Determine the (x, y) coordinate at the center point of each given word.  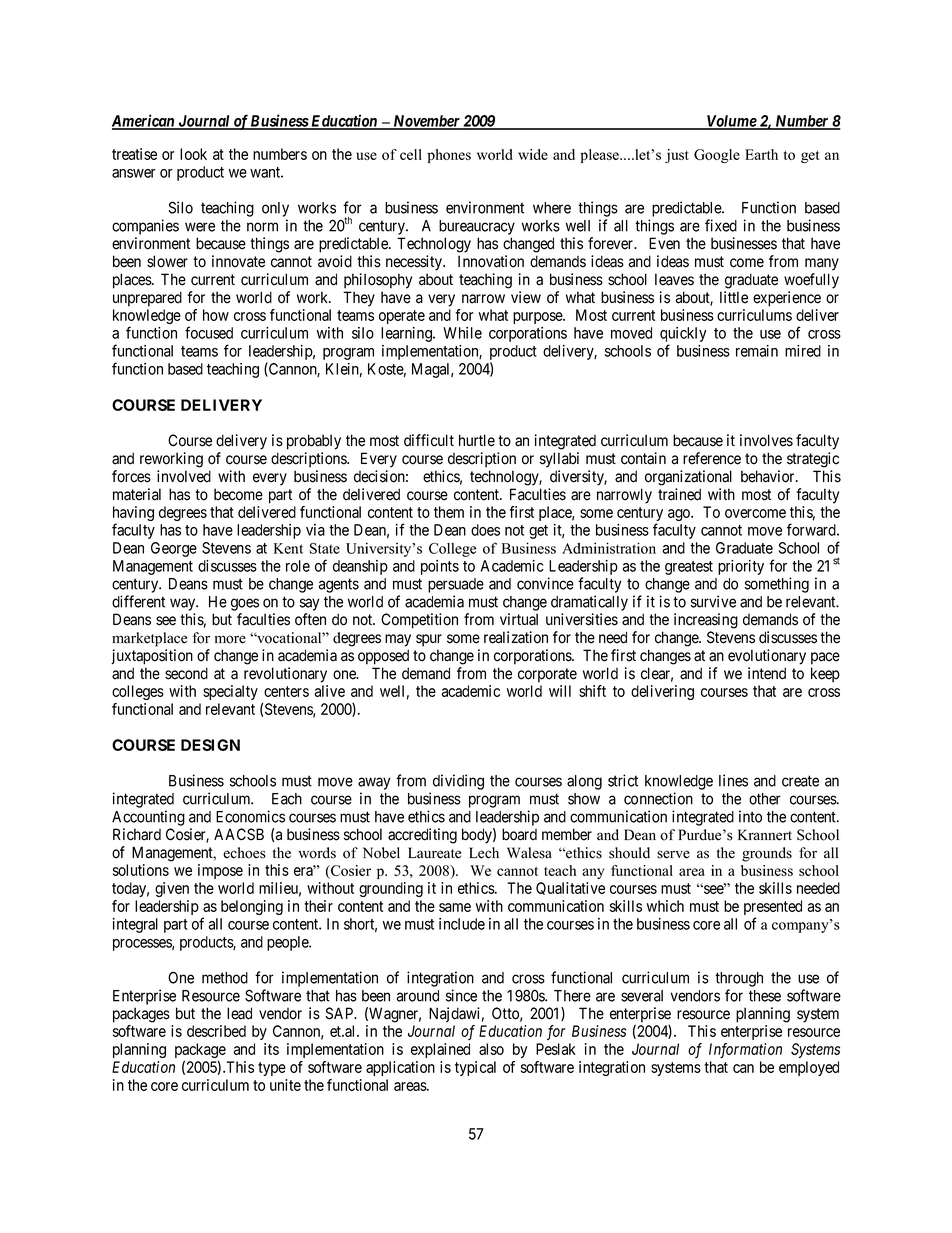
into (750, 816)
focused (209, 332)
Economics (250, 816)
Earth (761, 154)
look (193, 154)
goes (245, 604)
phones (449, 156)
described (216, 1031)
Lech (484, 853)
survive (713, 601)
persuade (456, 585)
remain (757, 351)
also (491, 1049)
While (462, 333)
